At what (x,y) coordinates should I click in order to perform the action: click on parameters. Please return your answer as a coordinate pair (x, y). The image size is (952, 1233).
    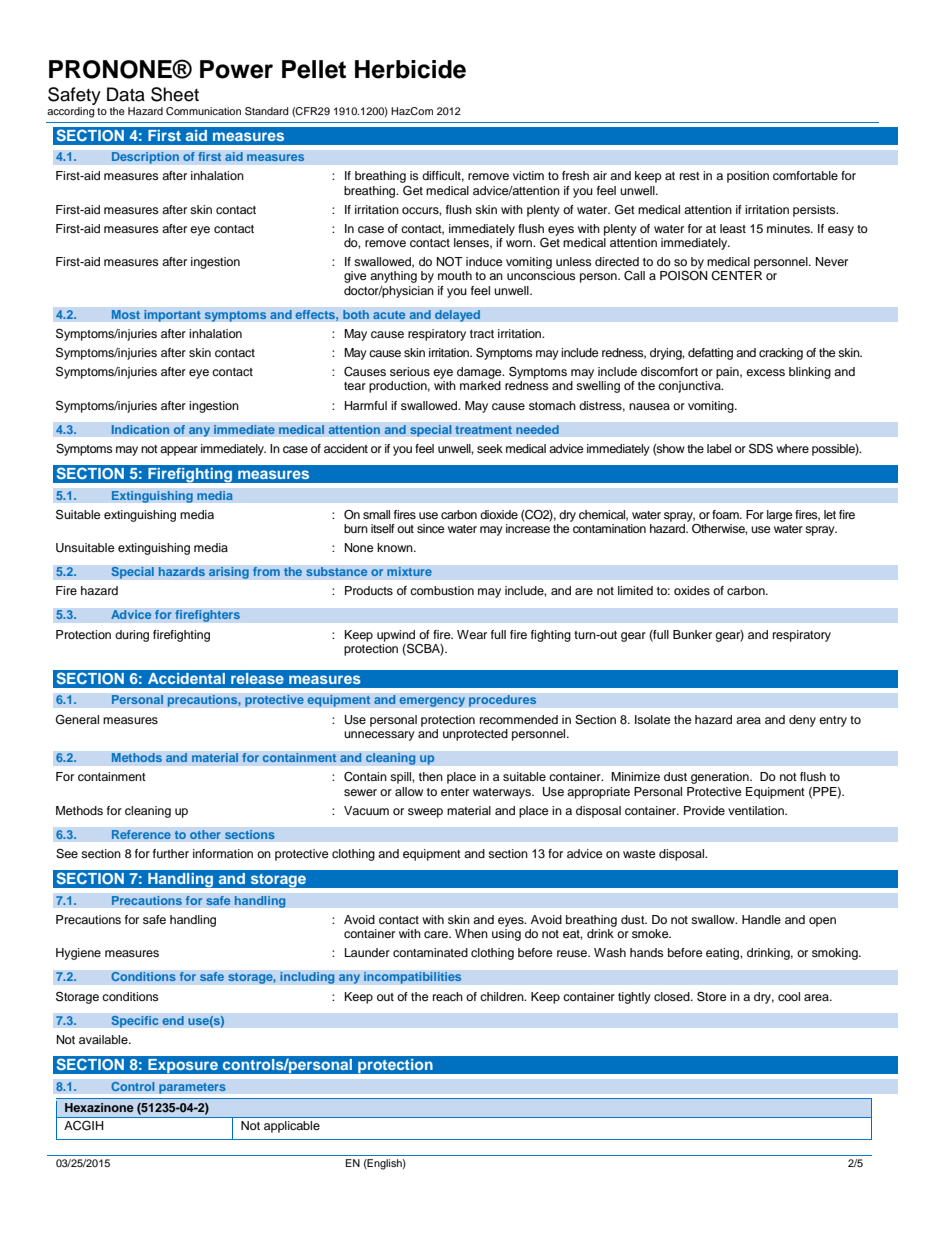
    Looking at the image, I should click on (192, 1088).
